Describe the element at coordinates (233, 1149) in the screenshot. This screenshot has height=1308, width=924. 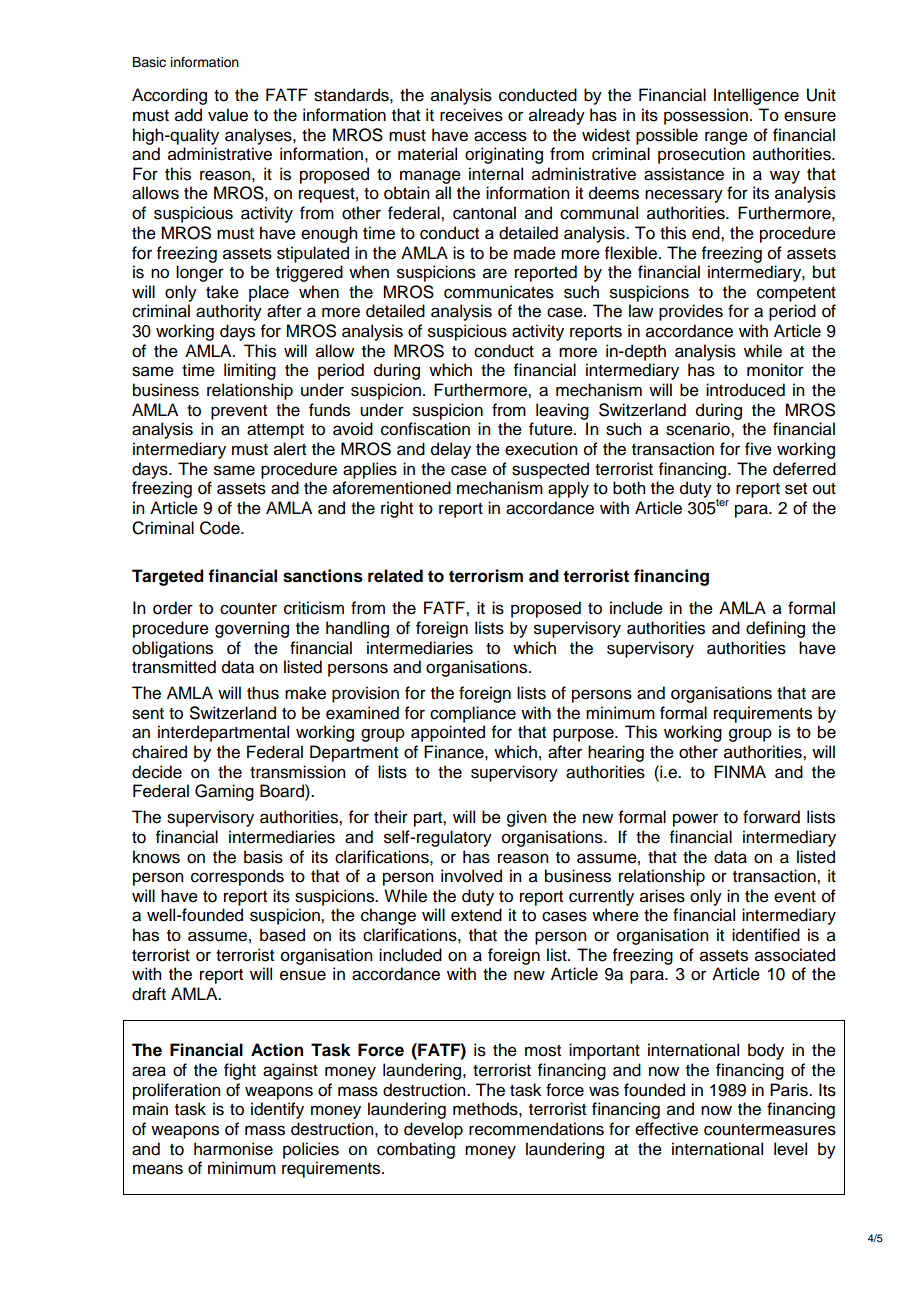
I see `harmonise` at that location.
